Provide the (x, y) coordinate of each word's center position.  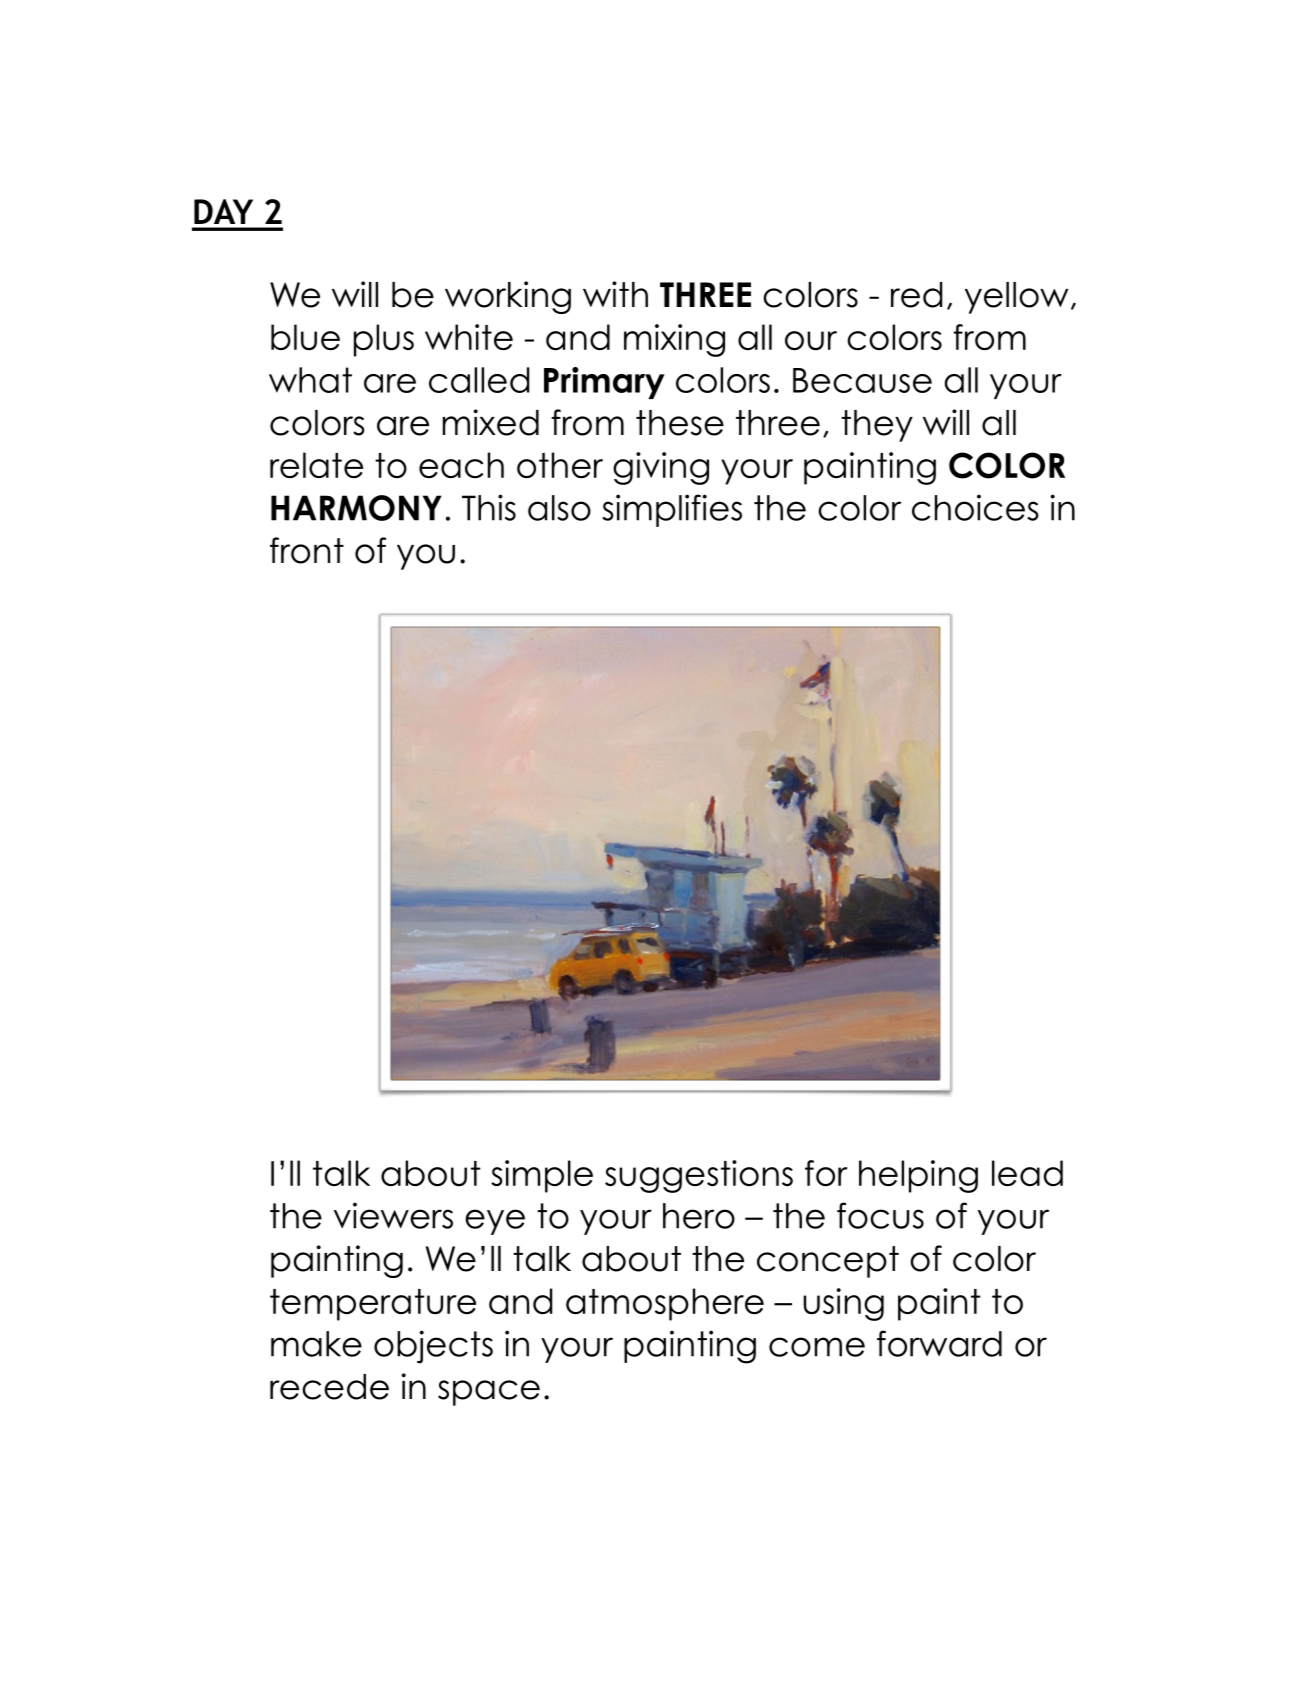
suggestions (699, 1176)
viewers (393, 1215)
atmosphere (665, 1304)
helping (918, 1176)
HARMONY (356, 508)
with (615, 294)
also (559, 508)
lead (1027, 1173)
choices (975, 507)
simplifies (672, 510)
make (316, 1344)
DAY (223, 211)
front (307, 550)
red (916, 295)
